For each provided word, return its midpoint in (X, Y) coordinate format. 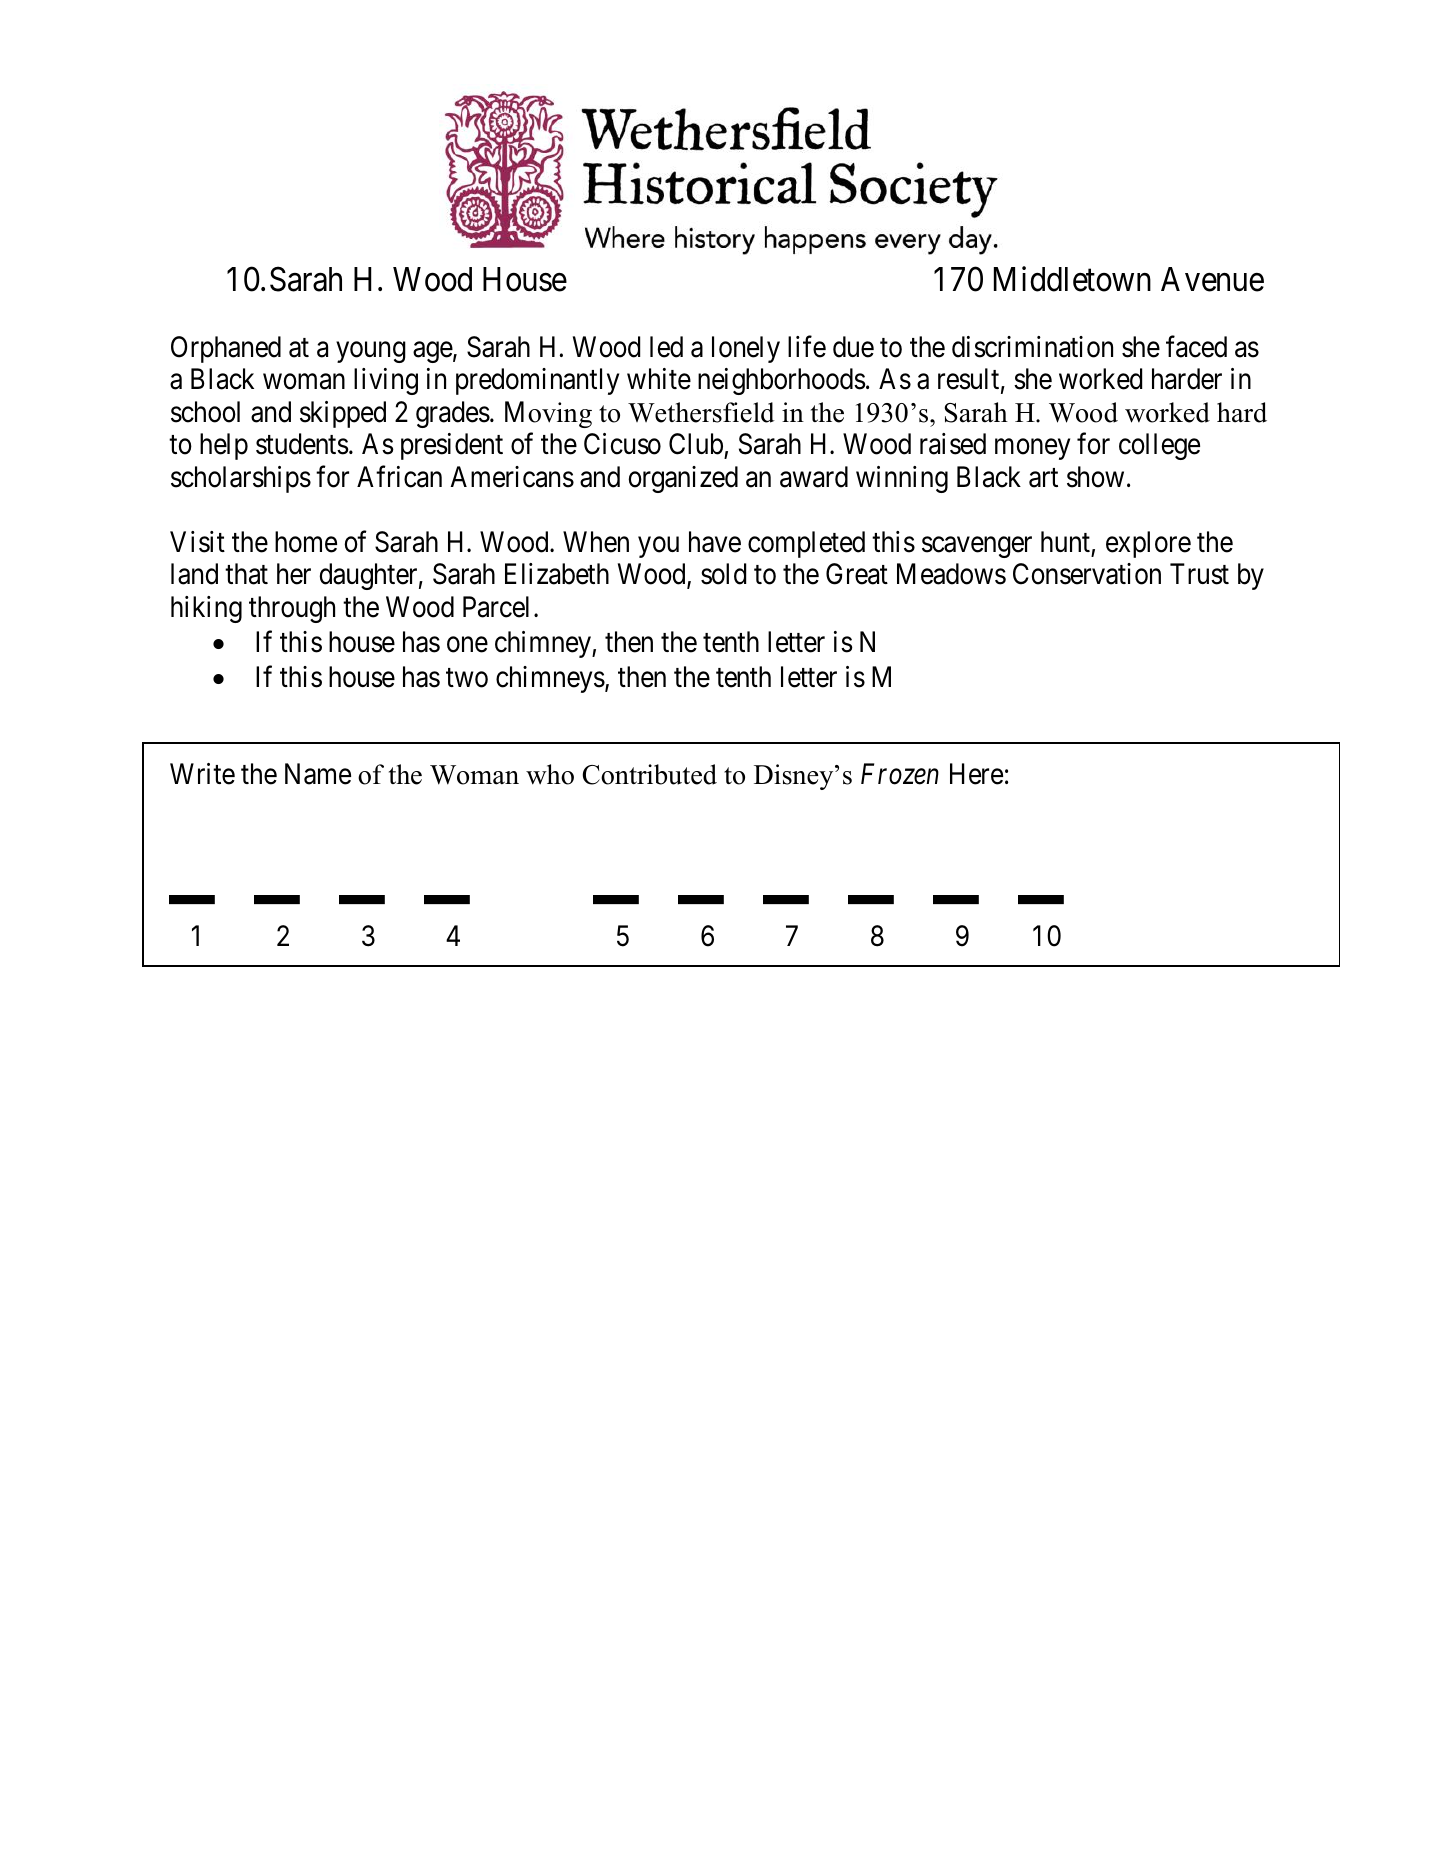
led (666, 347)
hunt (1065, 541)
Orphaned (226, 349)
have (715, 542)
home (306, 542)
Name (318, 774)
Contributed (649, 774)
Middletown (1072, 279)
